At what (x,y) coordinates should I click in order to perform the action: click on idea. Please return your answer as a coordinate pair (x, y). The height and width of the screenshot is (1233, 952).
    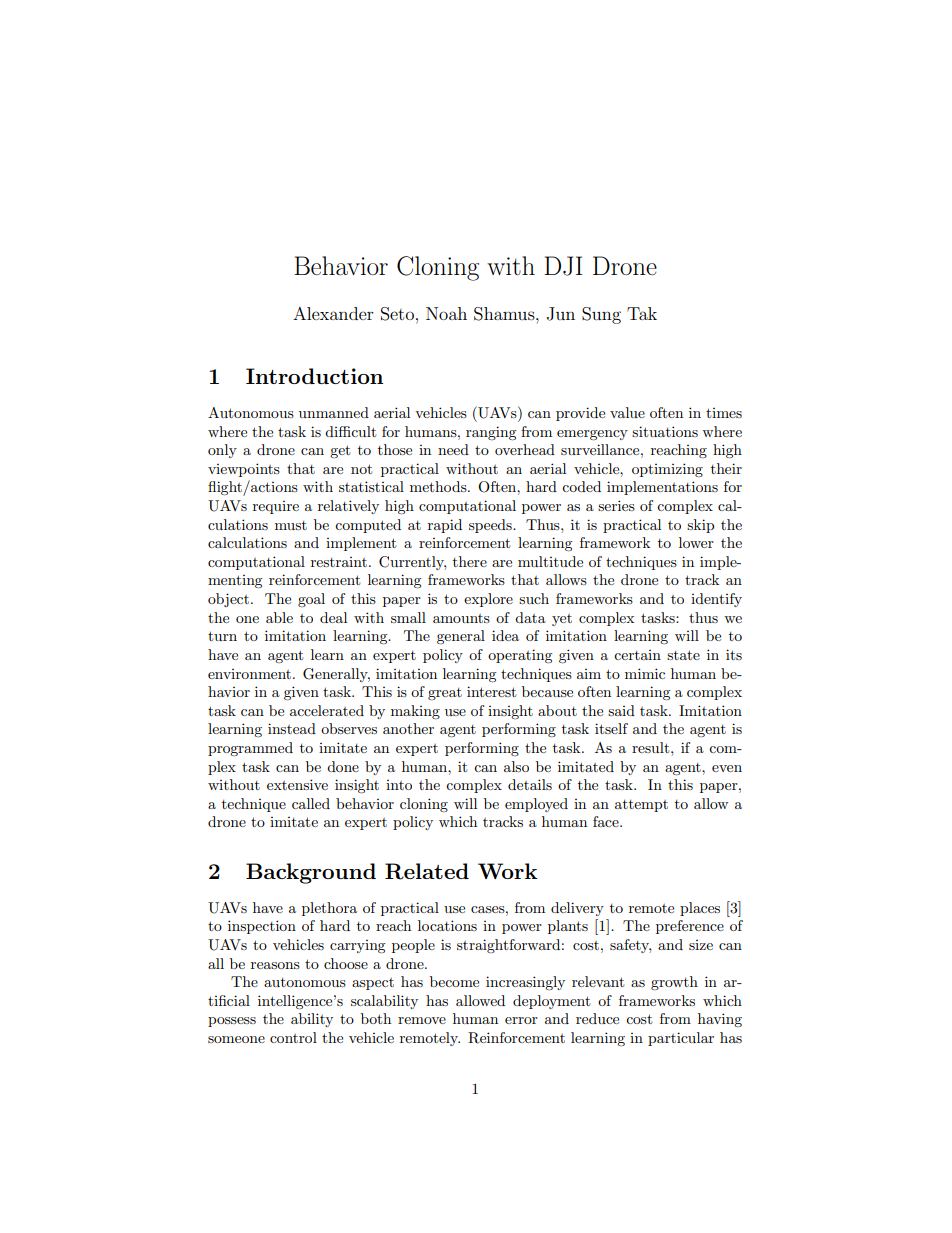
    Looking at the image, I should click on (505, 635).
